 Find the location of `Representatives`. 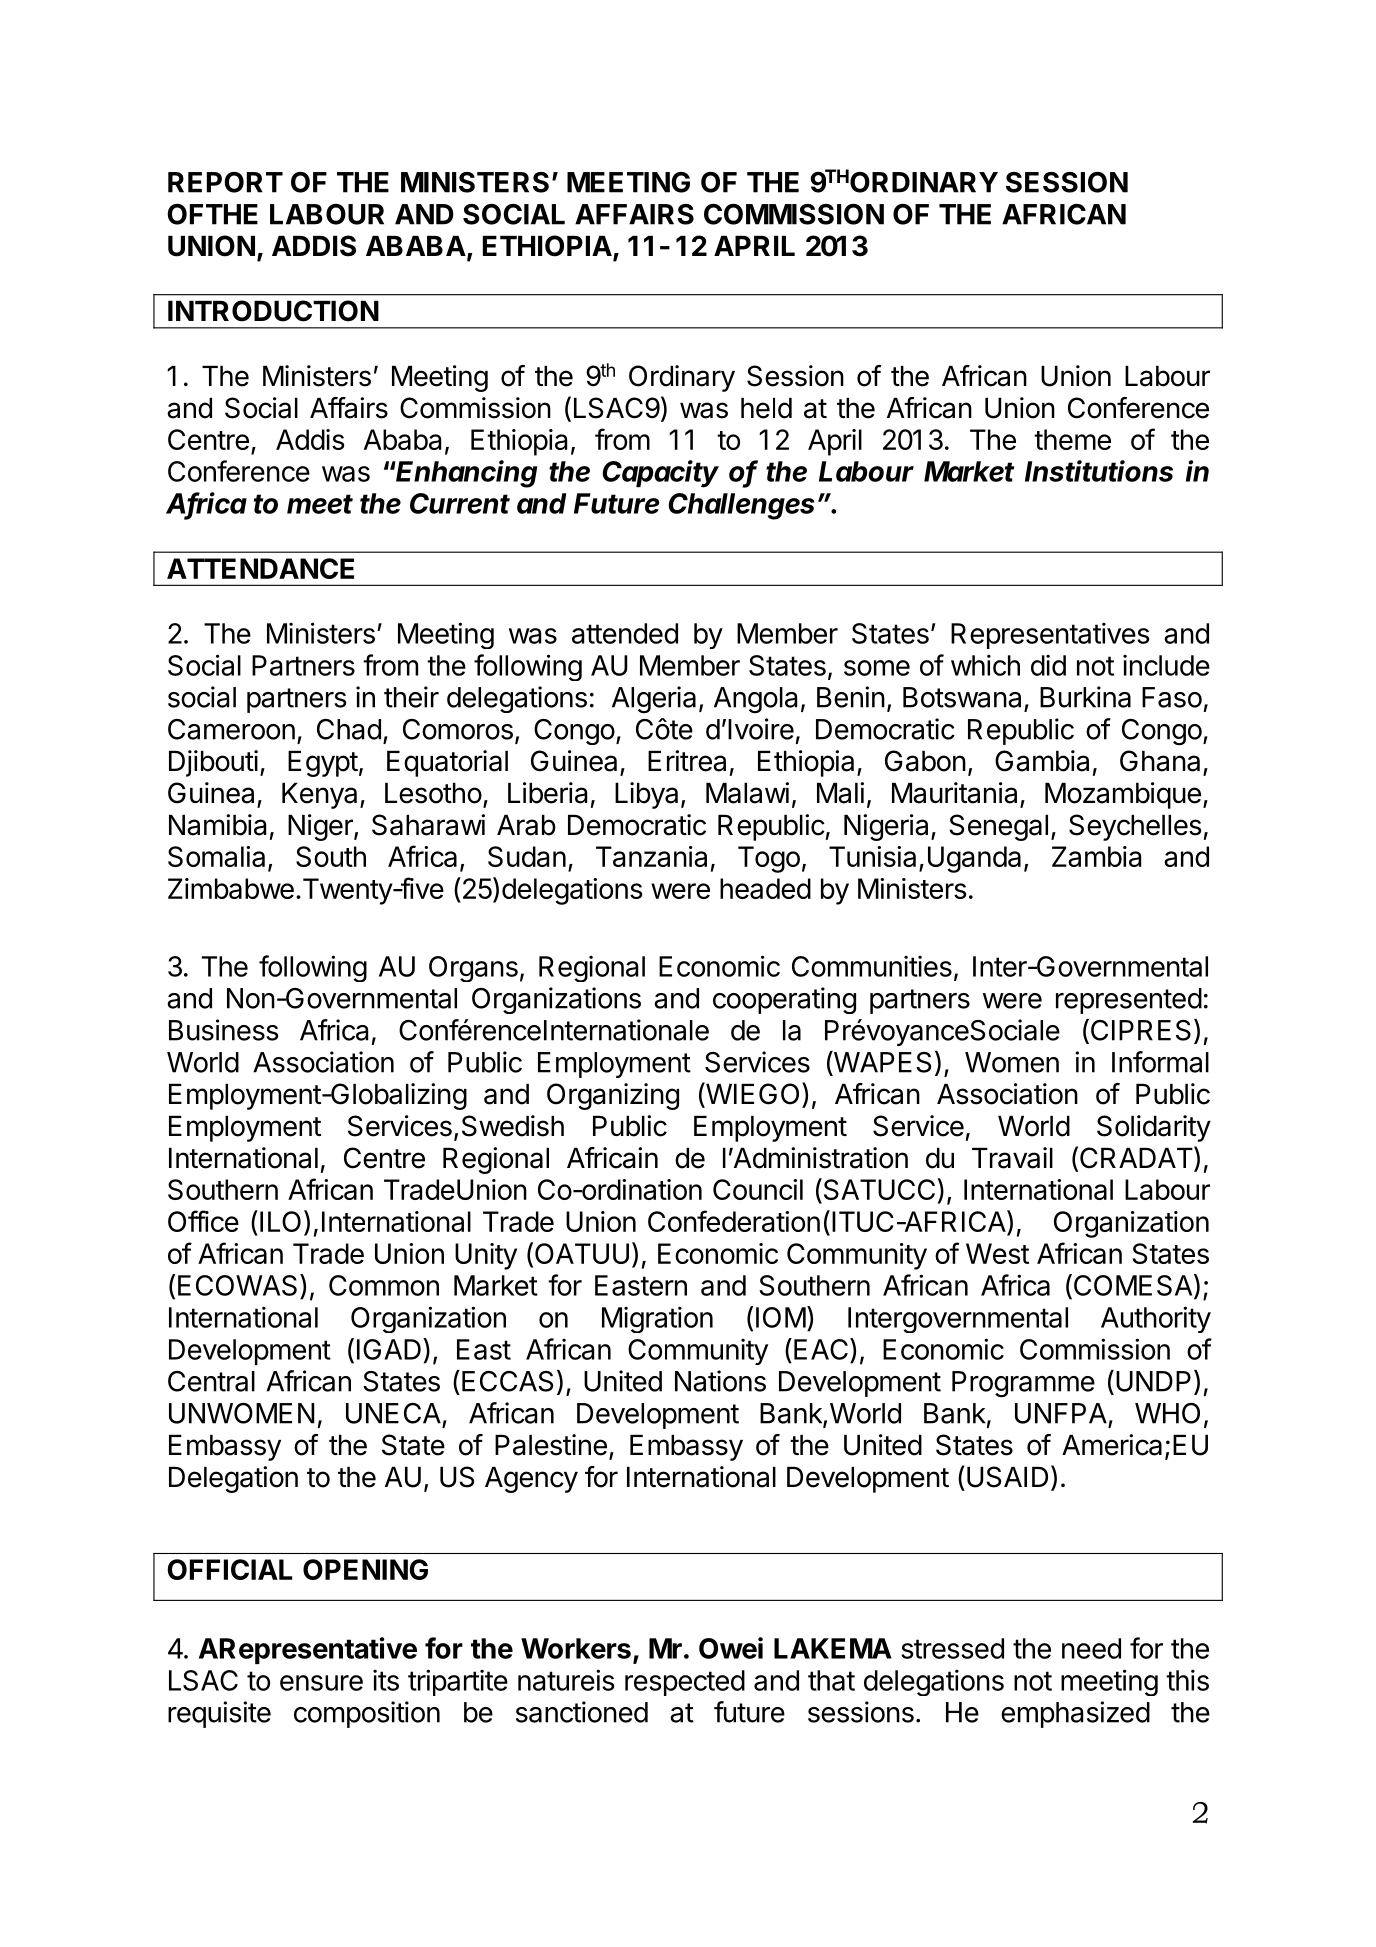

Representatives is located at coordinates (1050, 635).
